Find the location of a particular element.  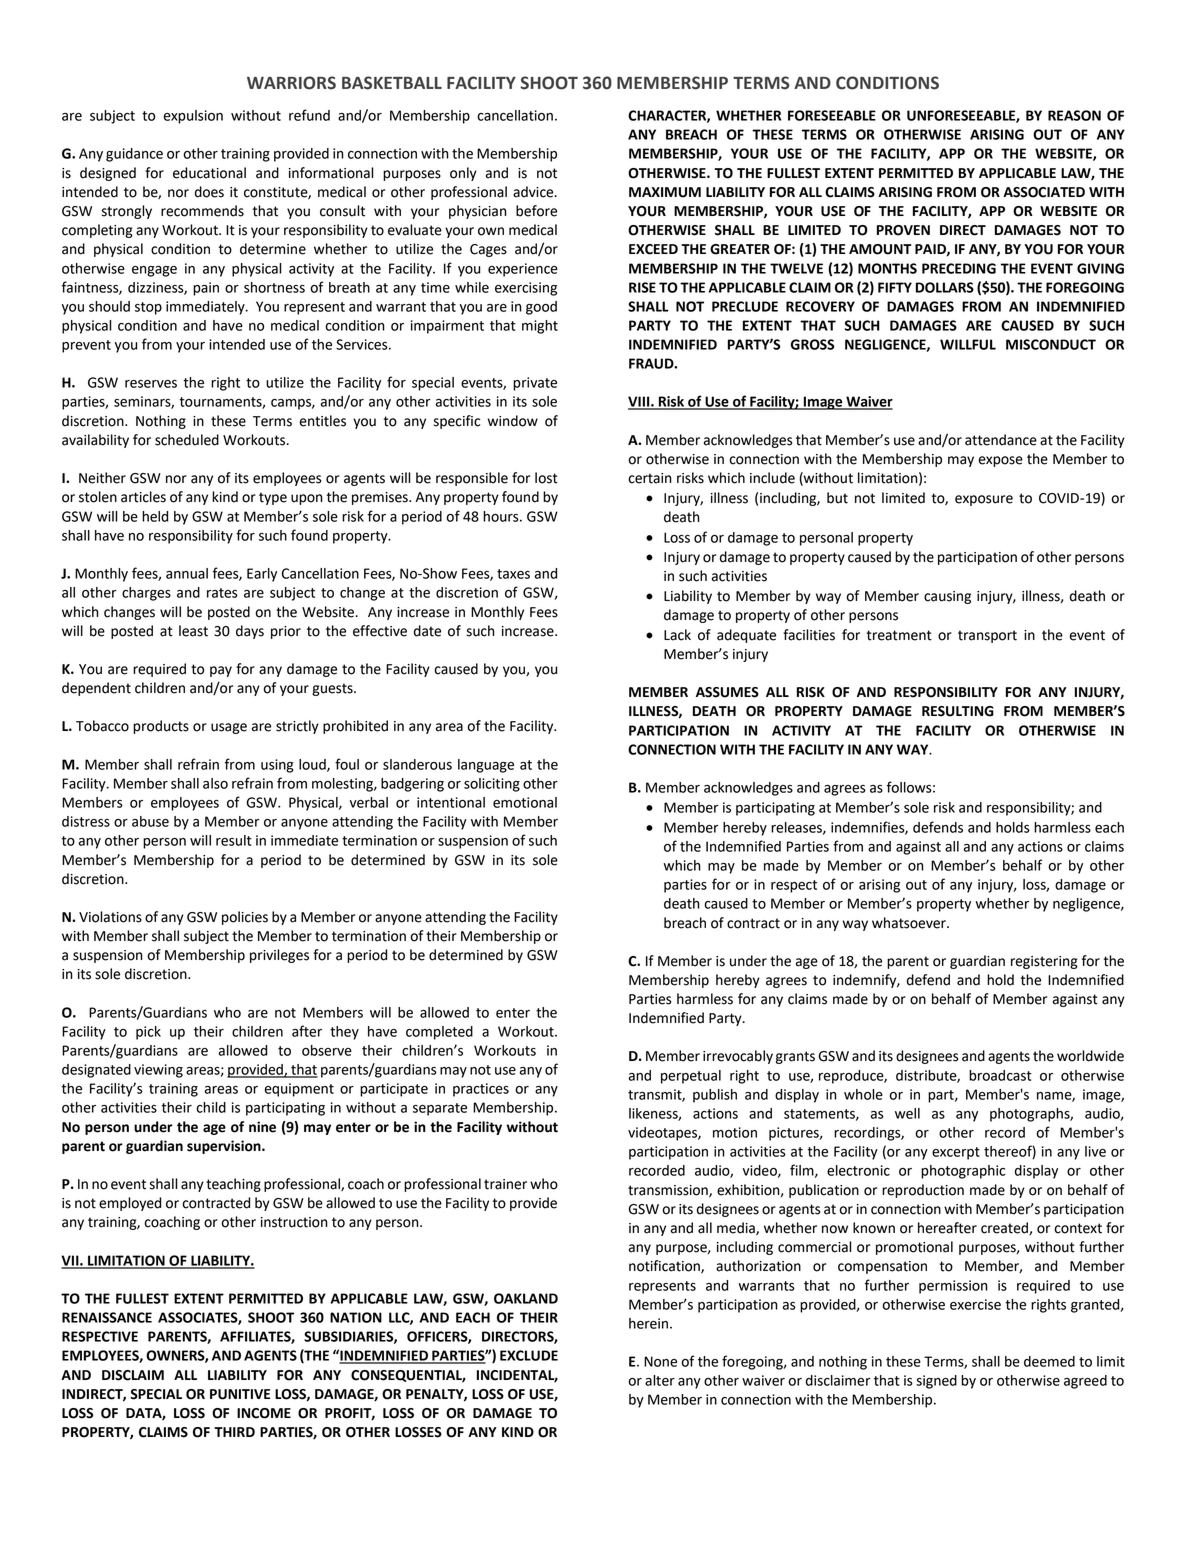

expulsion is located at coordinates (193, 117).
